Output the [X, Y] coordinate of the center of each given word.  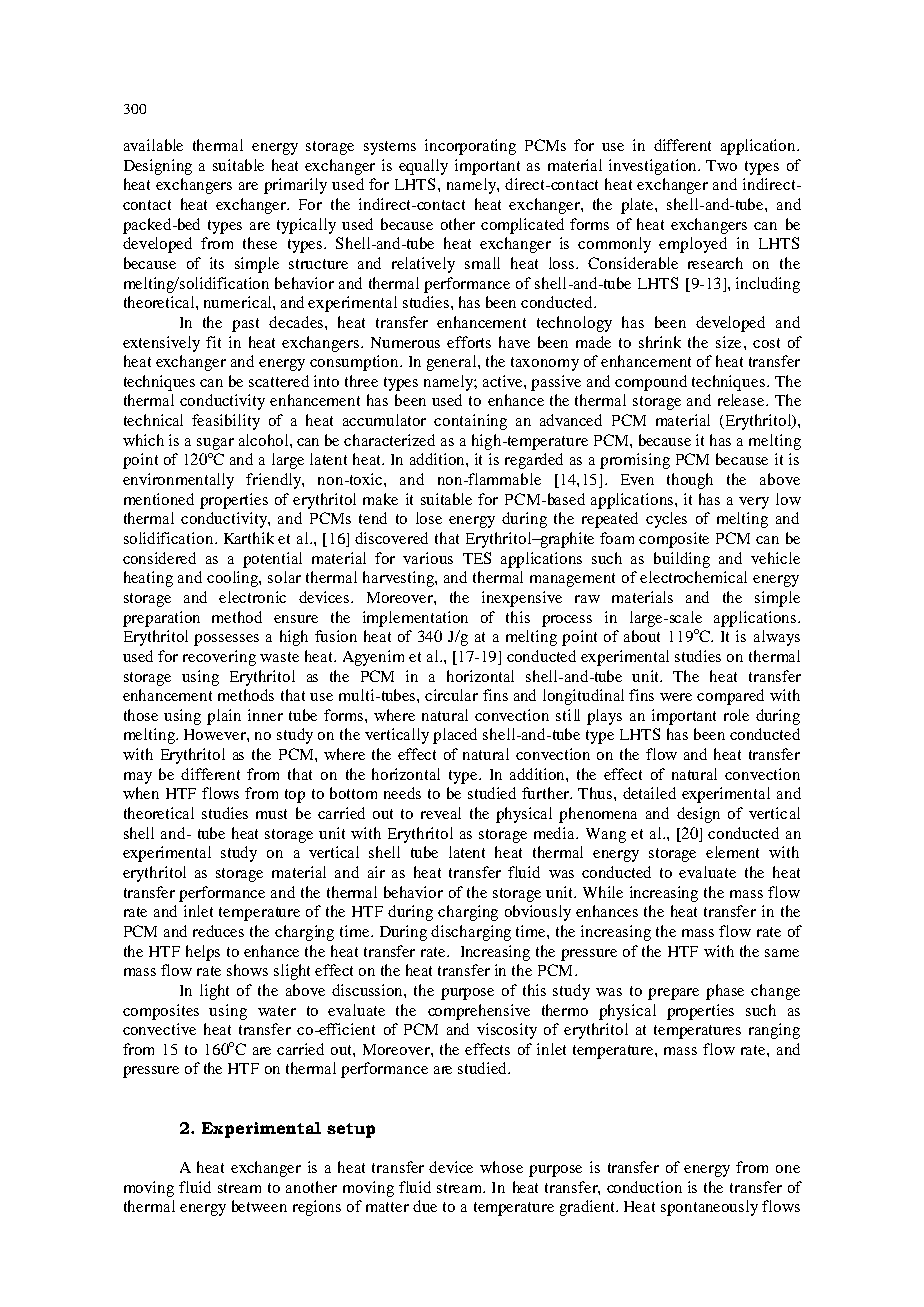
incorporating [470, 147]
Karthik [249, 538]
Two [721, 165]
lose [429, 518]
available [153, 145]
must [271, 814]
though [690, 481]
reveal [441, 813]
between [259, 1206]
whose [501, 1167]
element [732, 852]
